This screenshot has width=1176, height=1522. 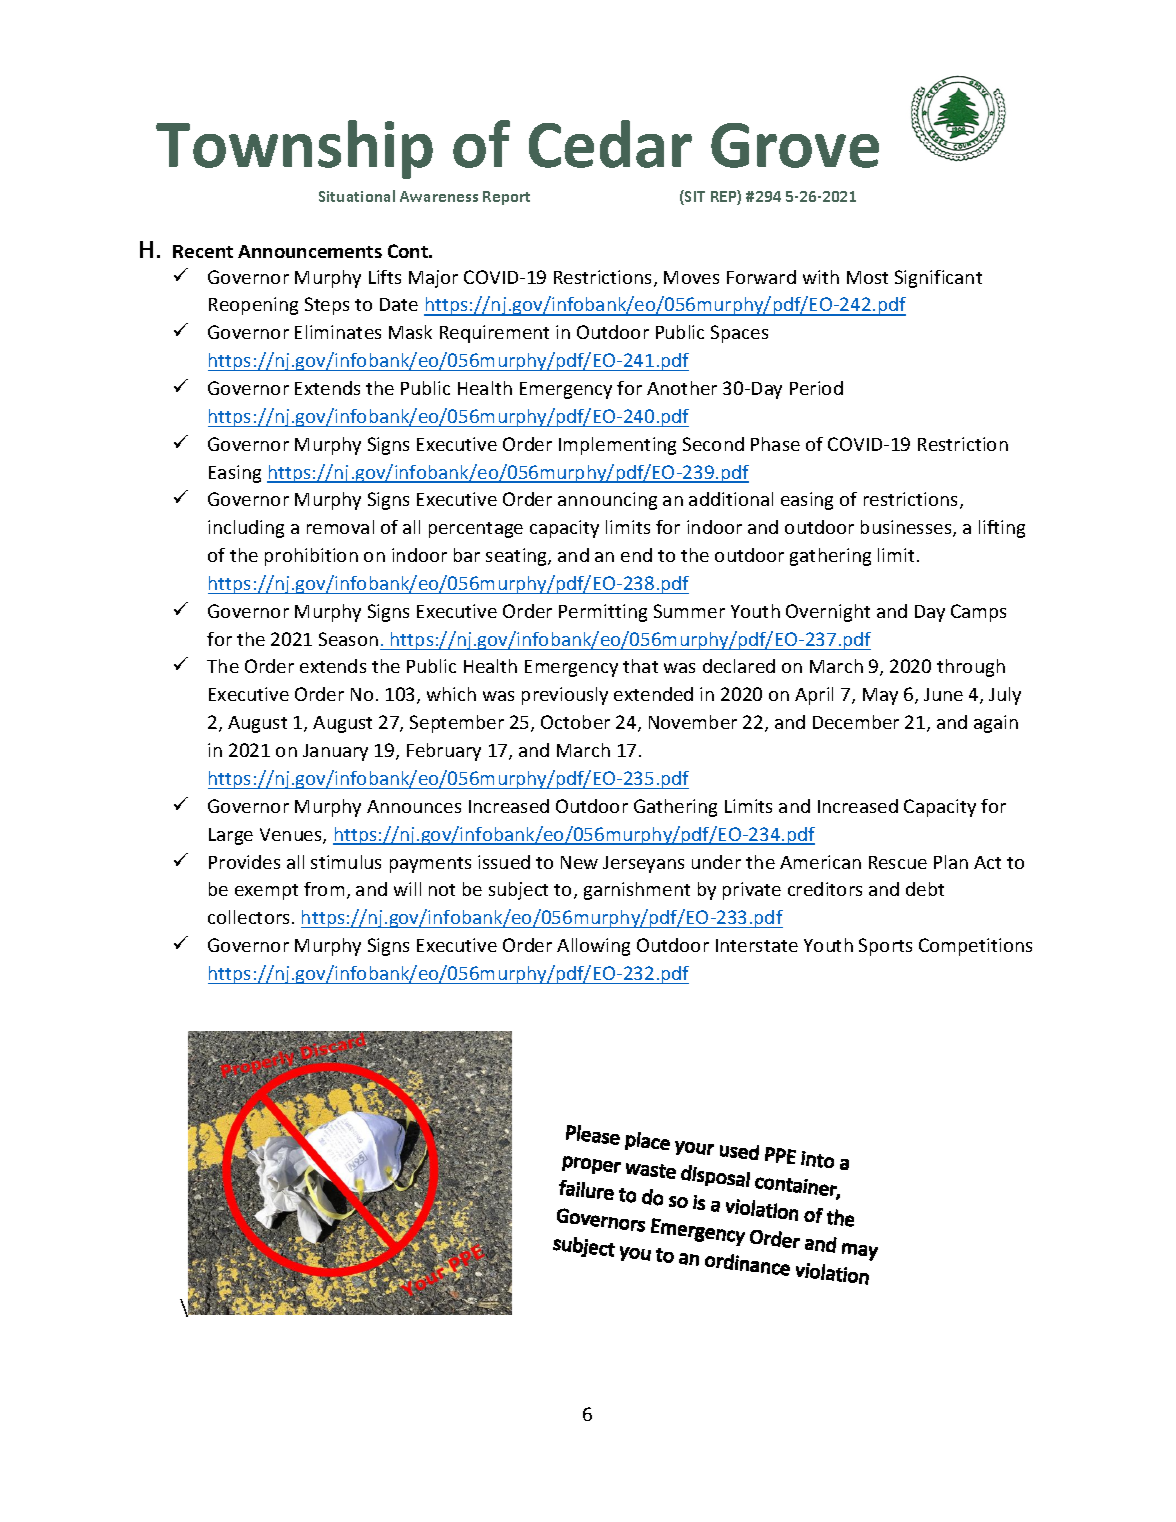 What do you see at coordinates (795, 145) in the screenshot?
I see `Grove` at bounding box center [795, 145].
